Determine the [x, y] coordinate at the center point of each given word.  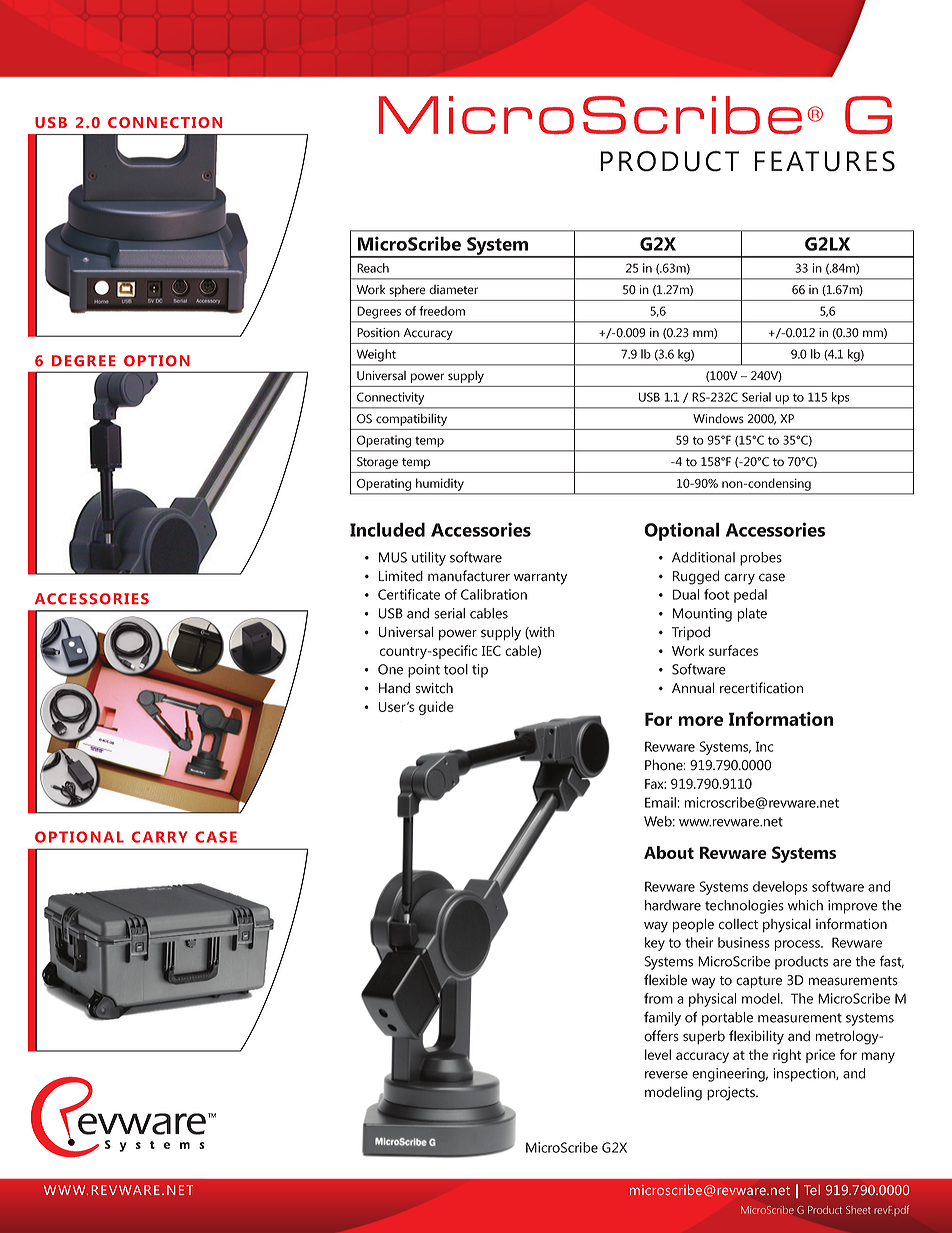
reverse [666, 1075]
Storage [377, 463]
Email [660, 802]
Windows [718, 419]
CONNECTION [165, 122]
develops [780, 888]
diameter [453, 290]
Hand [394, 688]
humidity [440, 484]
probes [761, 559]
